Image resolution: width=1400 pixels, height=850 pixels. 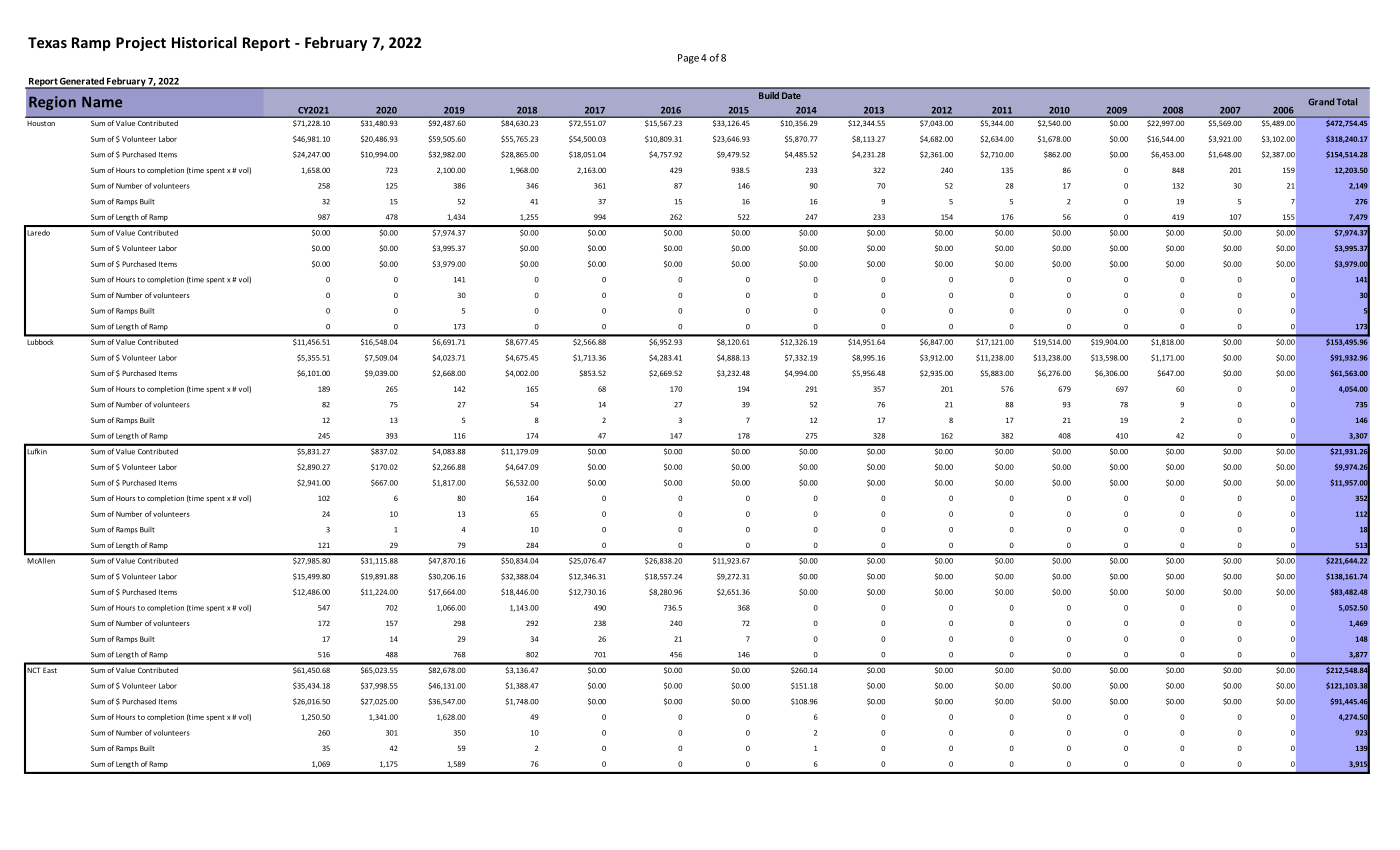 What do you see at coordinates (102, 102) in the image?
I see `Name` at bounding box center [102, 102].
